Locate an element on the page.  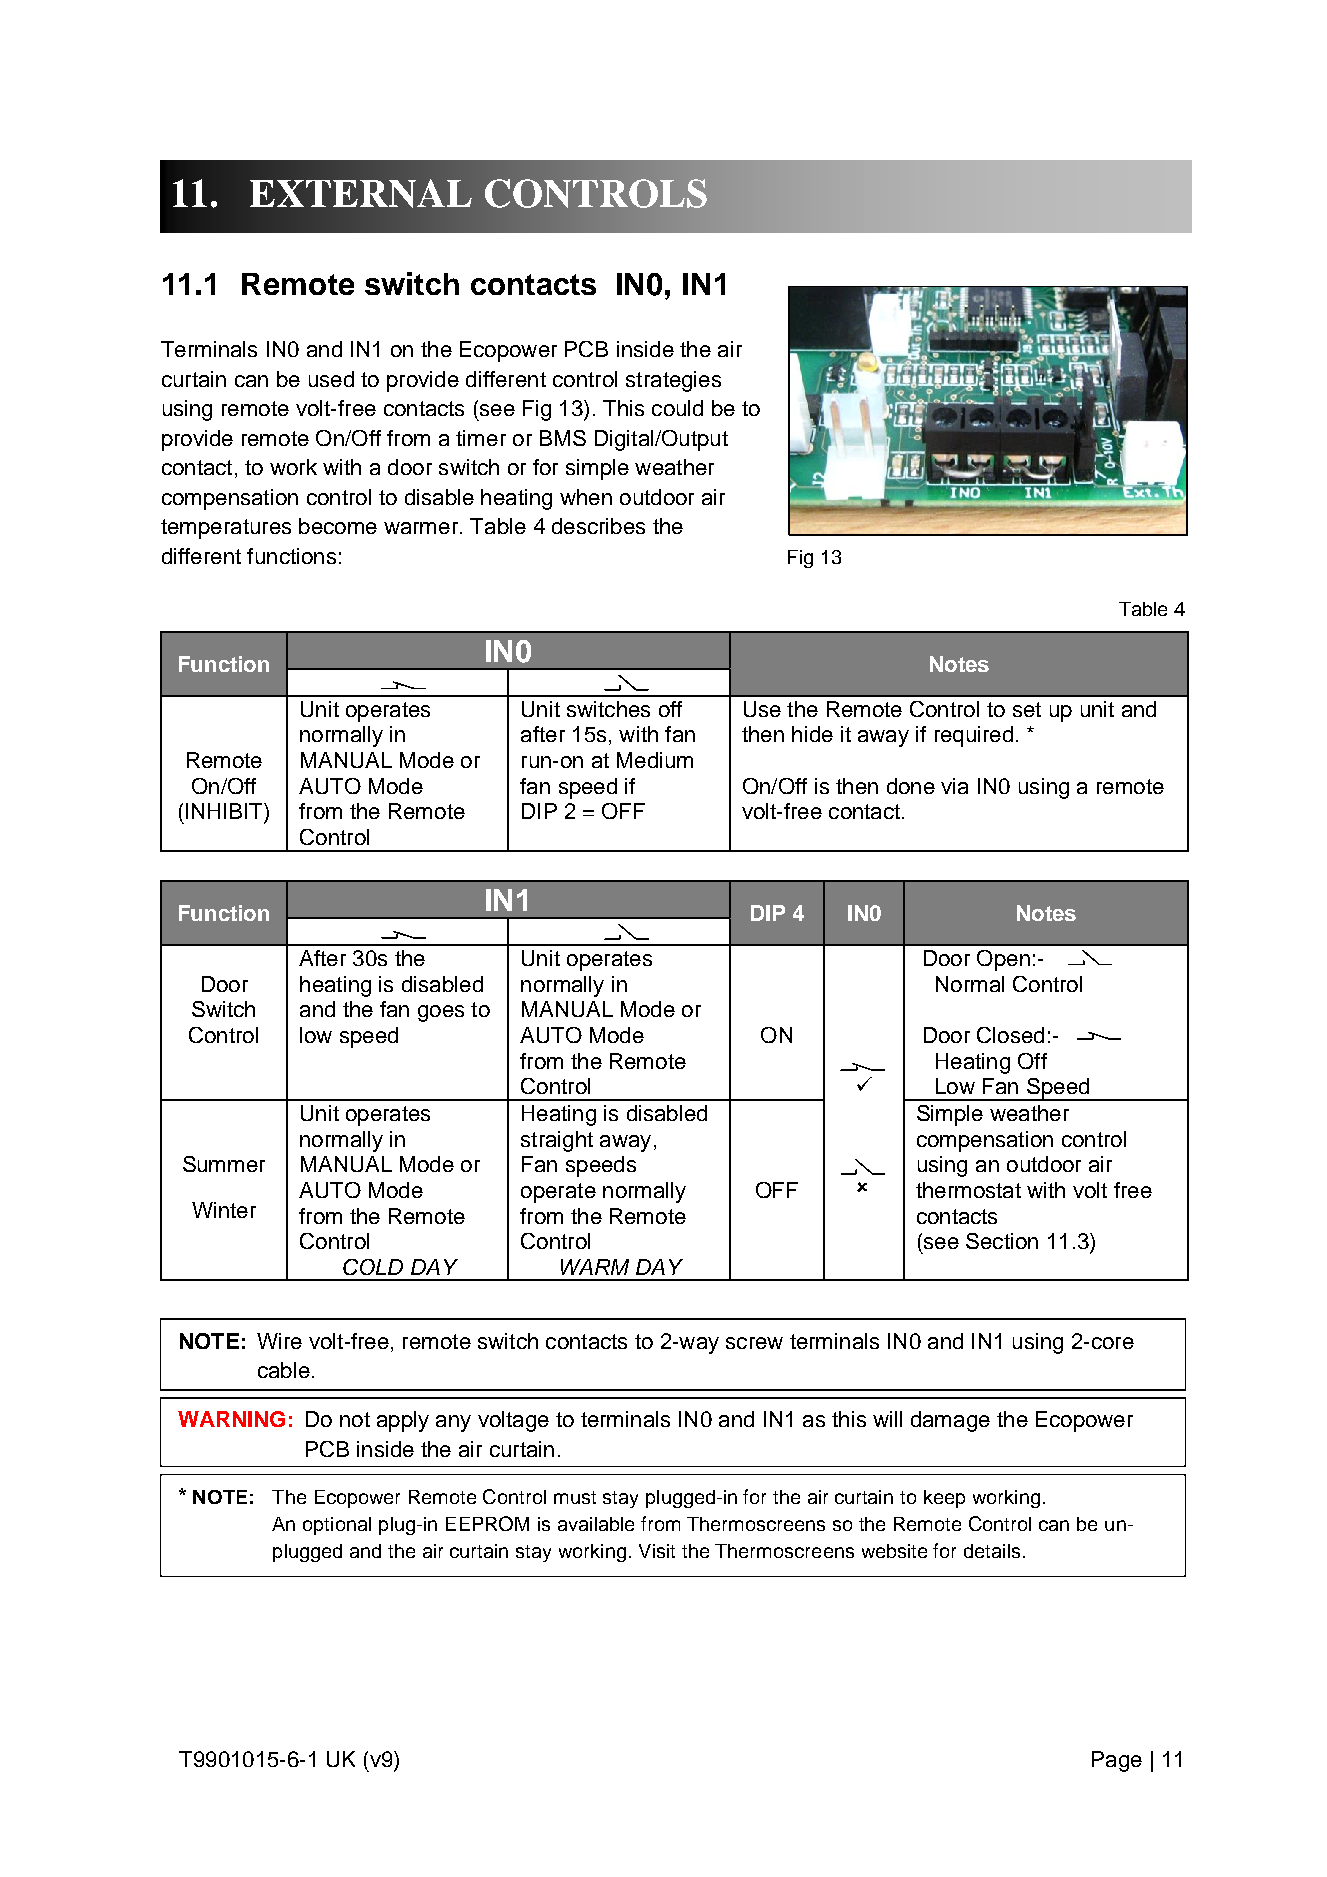
screw is located at coordinates (754, 1343).
